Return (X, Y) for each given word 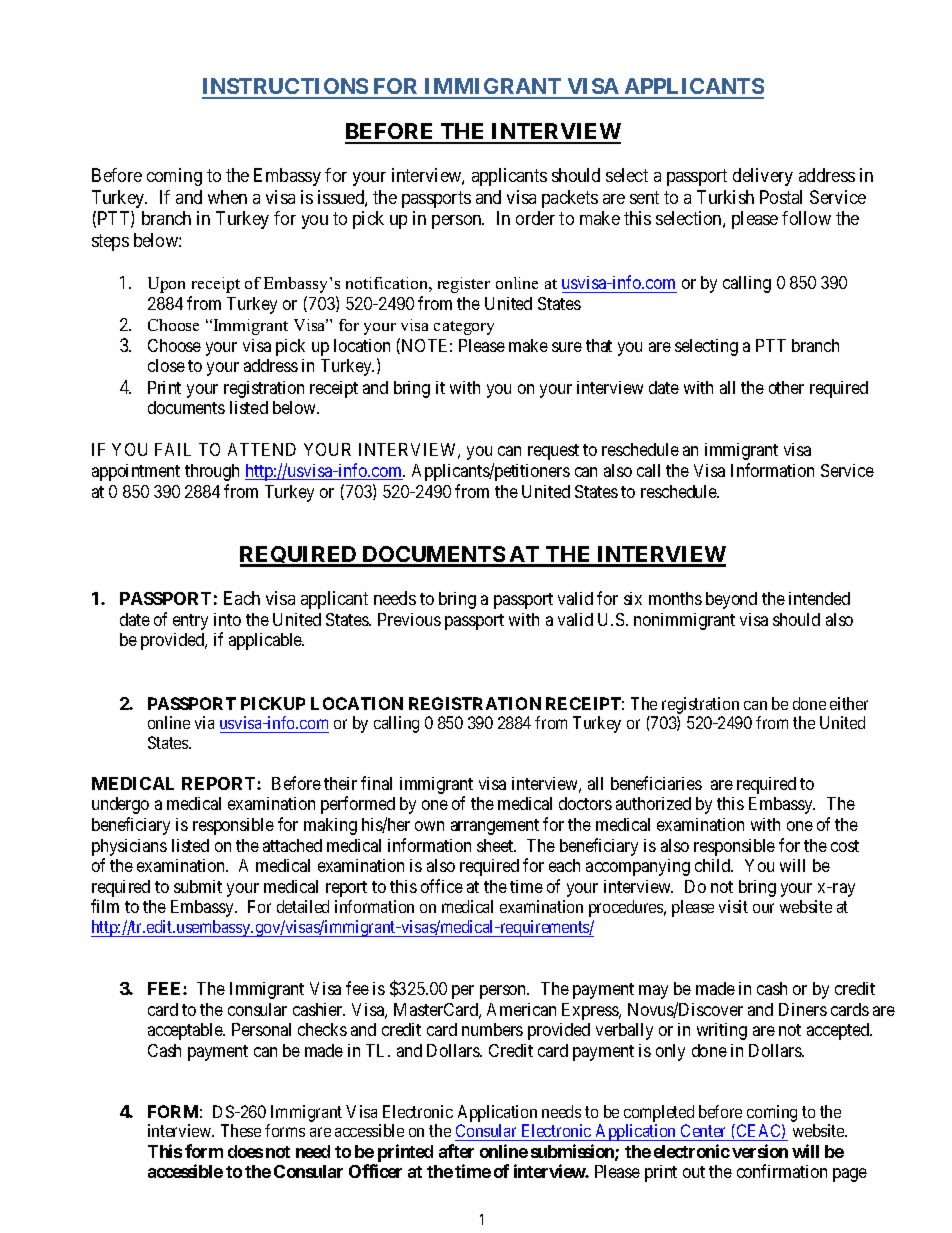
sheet (496, 845)
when (227, 197)
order (535, 218)
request (553, 452)
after (456, 1151)
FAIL (173, 449)
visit (733, 906)
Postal (781, 197)
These (241, 1130)
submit (198, 886)
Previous (409, 619)
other (786, 387)
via (204, 722)
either (849, 703)
